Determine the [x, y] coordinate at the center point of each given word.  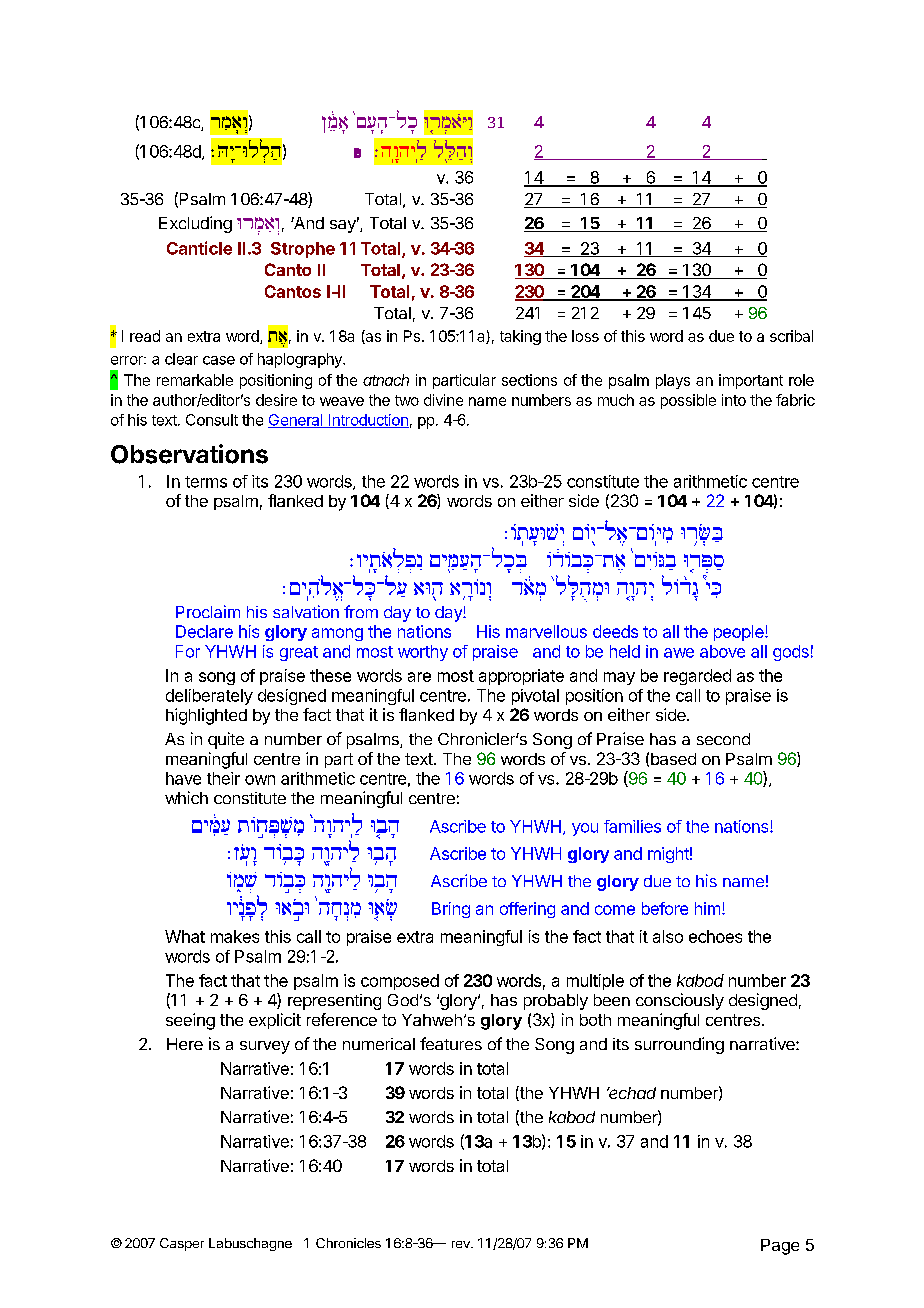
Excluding [195, 224]
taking [520, 337]
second [723, 739]
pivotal [535, 697]
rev [462, 1244]
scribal [791, 336]
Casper [182, 1244]
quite [226, 740]
